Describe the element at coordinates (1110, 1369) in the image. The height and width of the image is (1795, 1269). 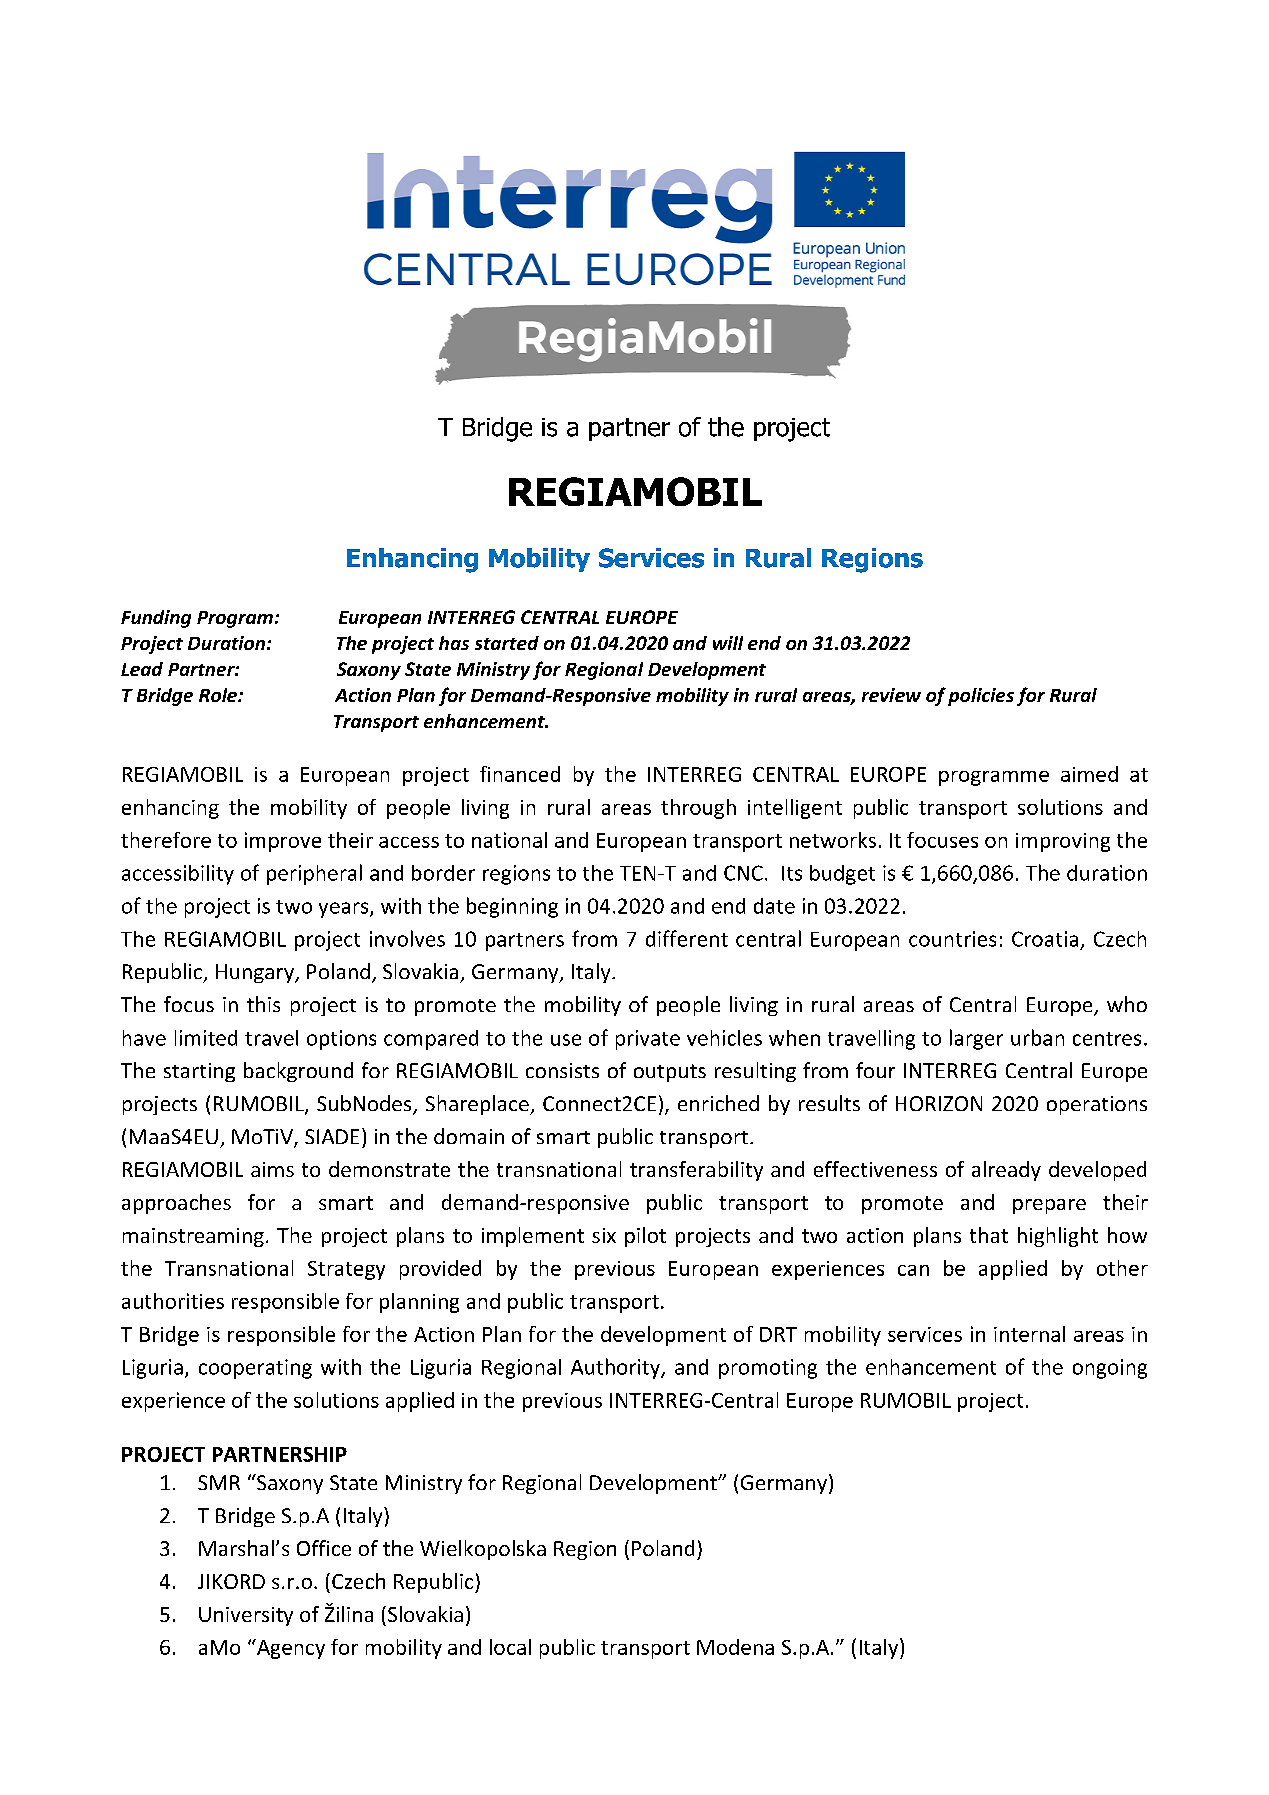
I see `ongoing` at that location.
